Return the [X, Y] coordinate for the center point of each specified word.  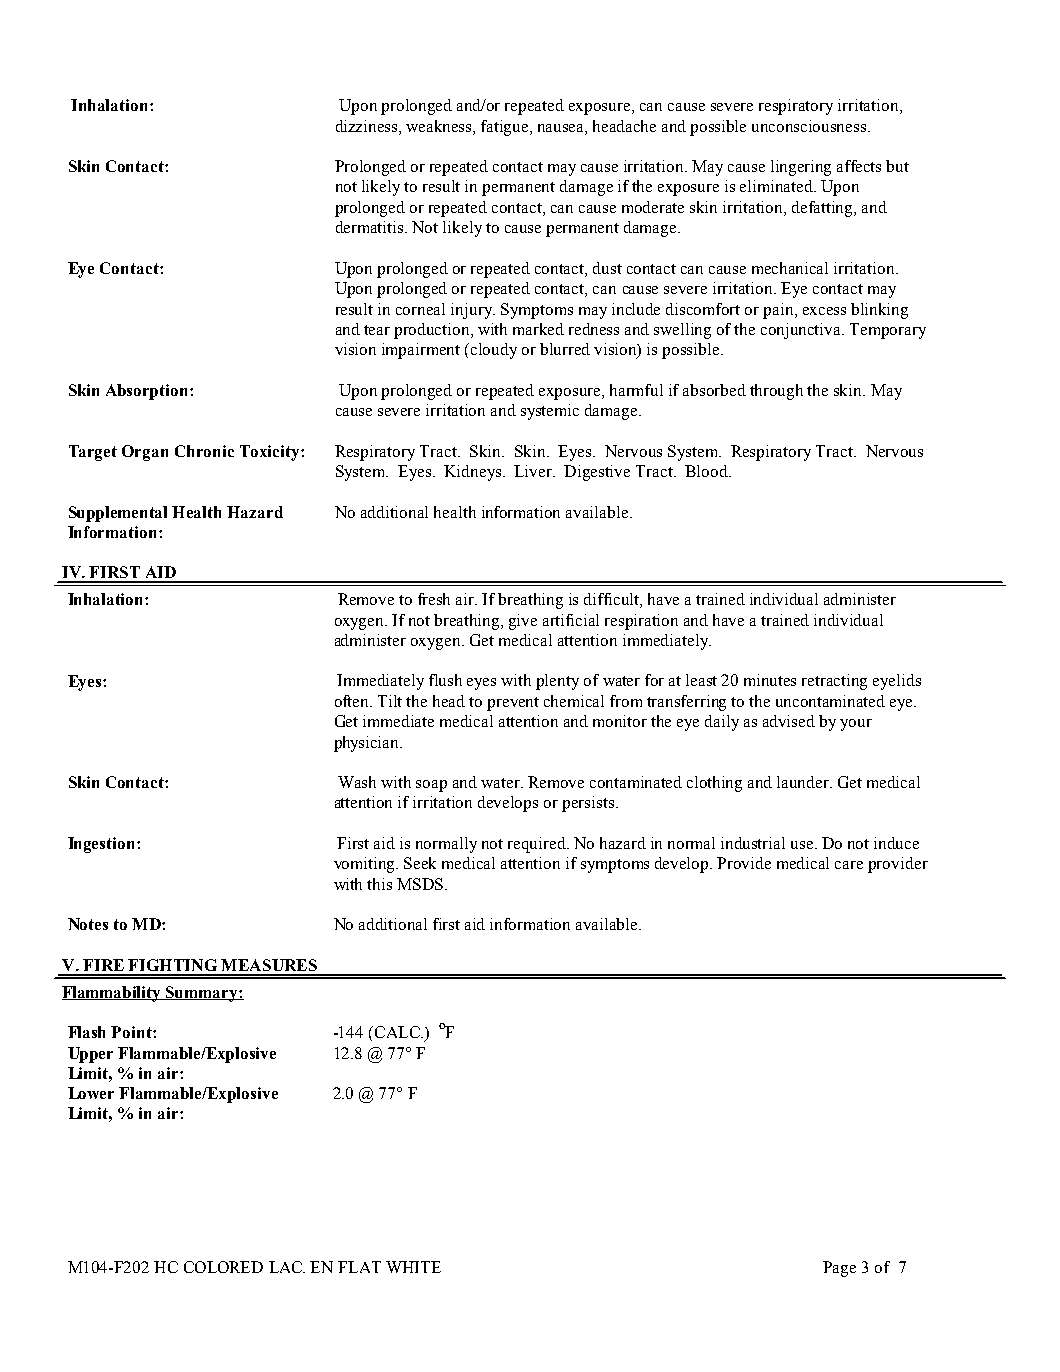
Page [839, 1269]
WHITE [413, 1267]
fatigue [506, 128]
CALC [398, 1032]
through [776, 392]
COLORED [223, 1267]
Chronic [204, 451]
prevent [513, 704]
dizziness [368, 126]
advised [789, 721]
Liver [534, 471]
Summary [202, 994]
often [353, 701]
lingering [801, 168]
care [849, 865]
